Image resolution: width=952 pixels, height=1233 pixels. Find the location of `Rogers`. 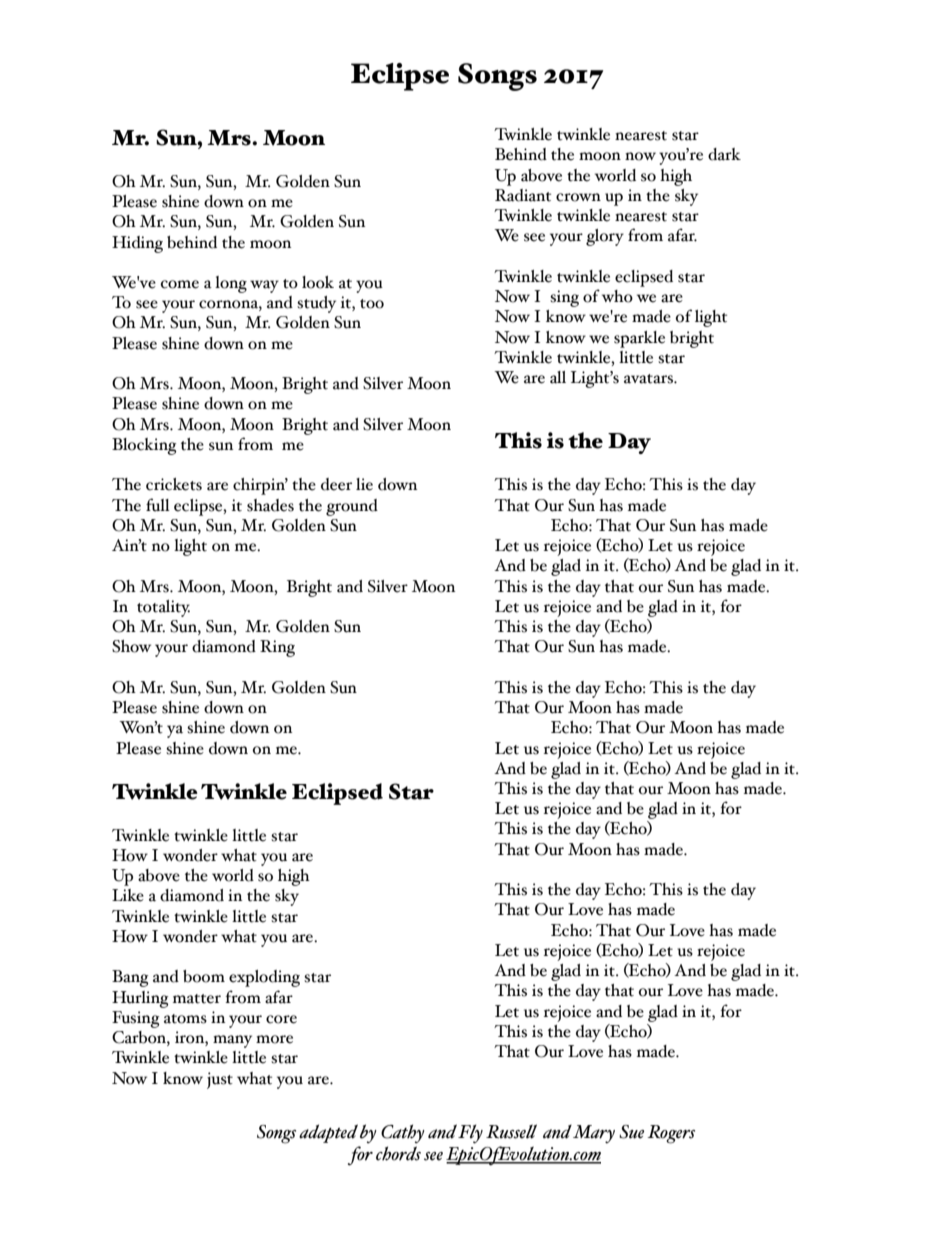

Rogers is located at coordinates (671, 1134).
